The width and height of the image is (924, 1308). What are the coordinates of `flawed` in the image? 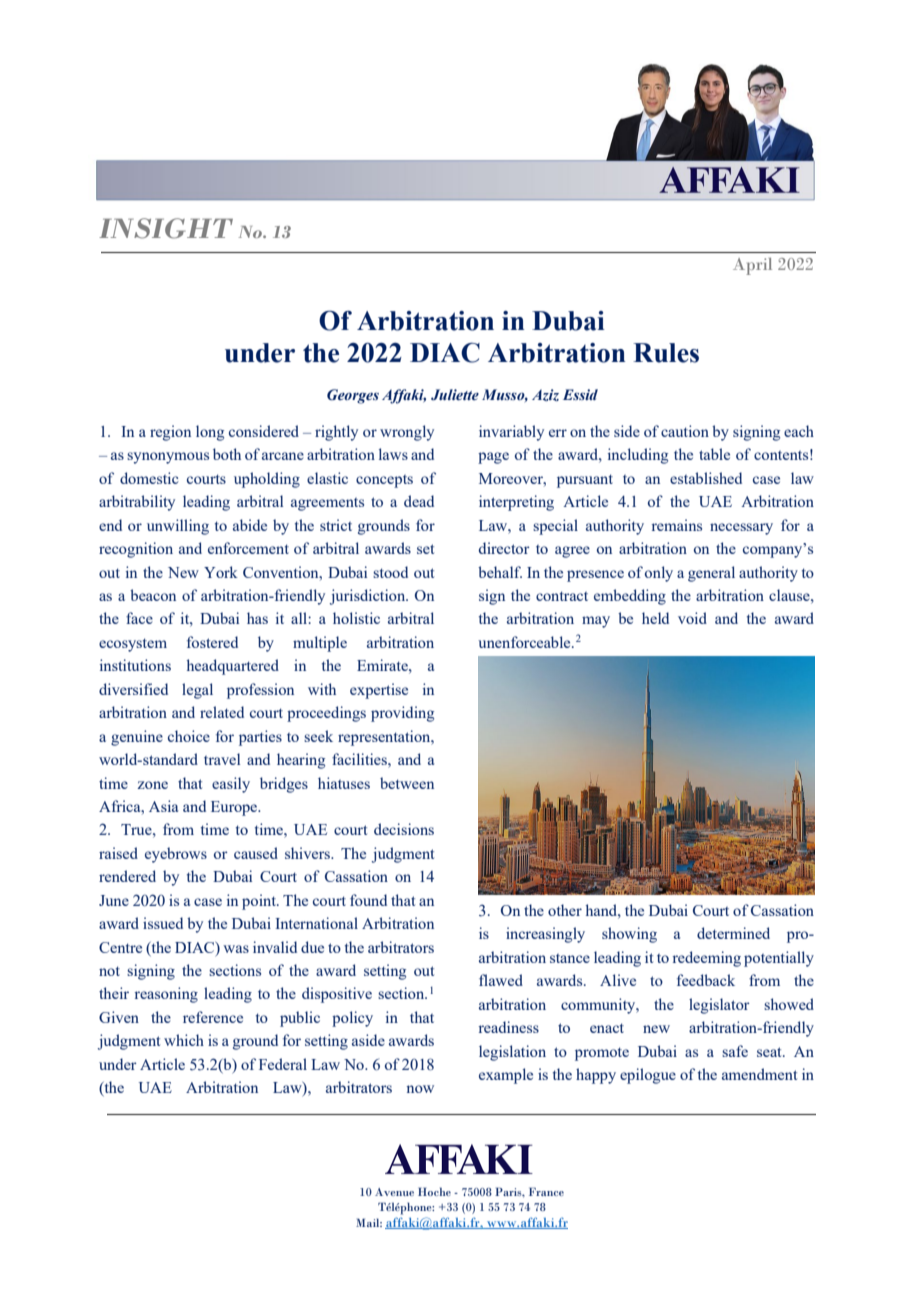 It's located at (501, 980).
